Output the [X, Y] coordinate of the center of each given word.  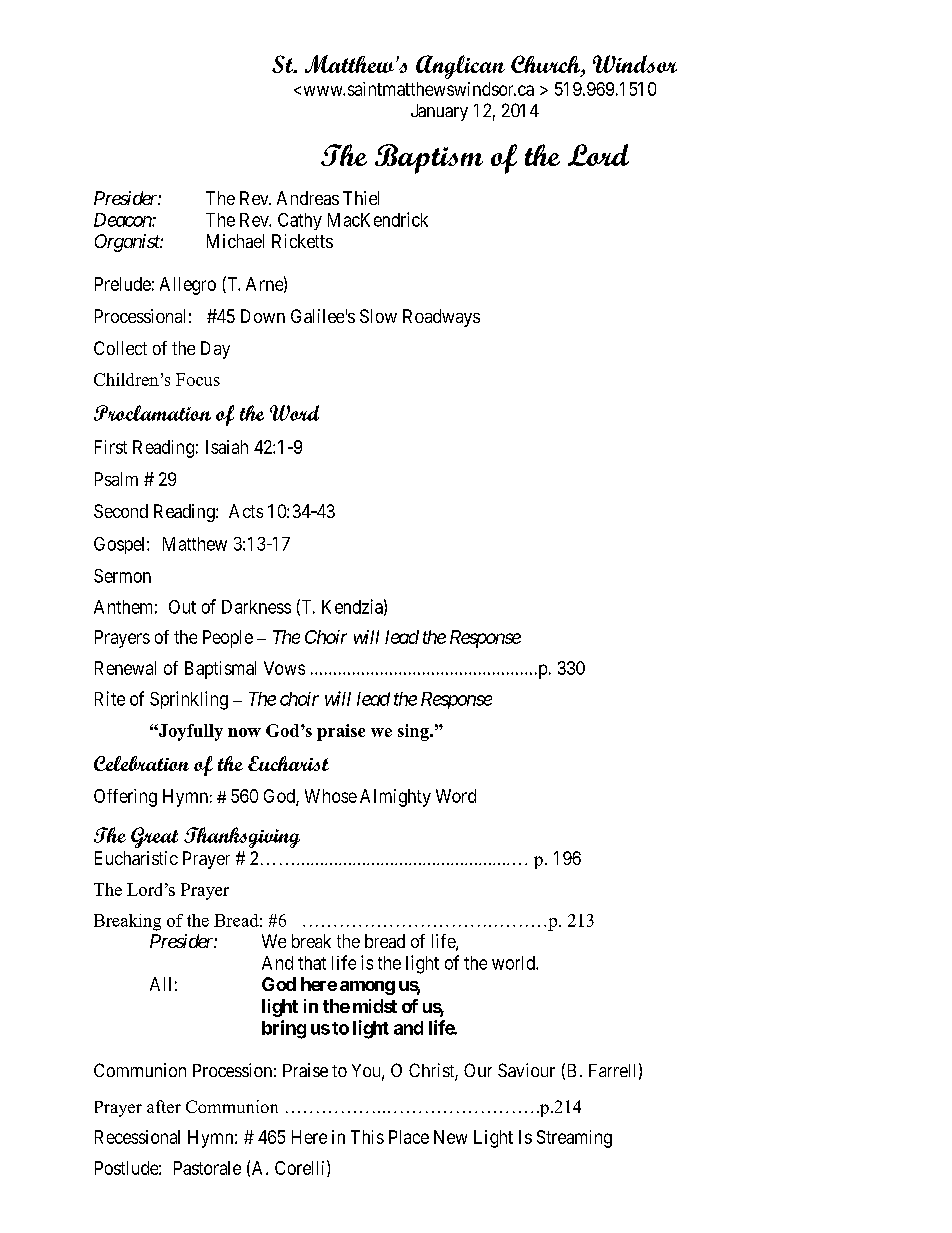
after [164, 1106]
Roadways [441, 318]
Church [547, 64]
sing [414, 732]
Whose [331, 796]
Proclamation [152, 413]
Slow [378, 316]
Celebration [141, 763]
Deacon [123, 220]
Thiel [361, 198]
